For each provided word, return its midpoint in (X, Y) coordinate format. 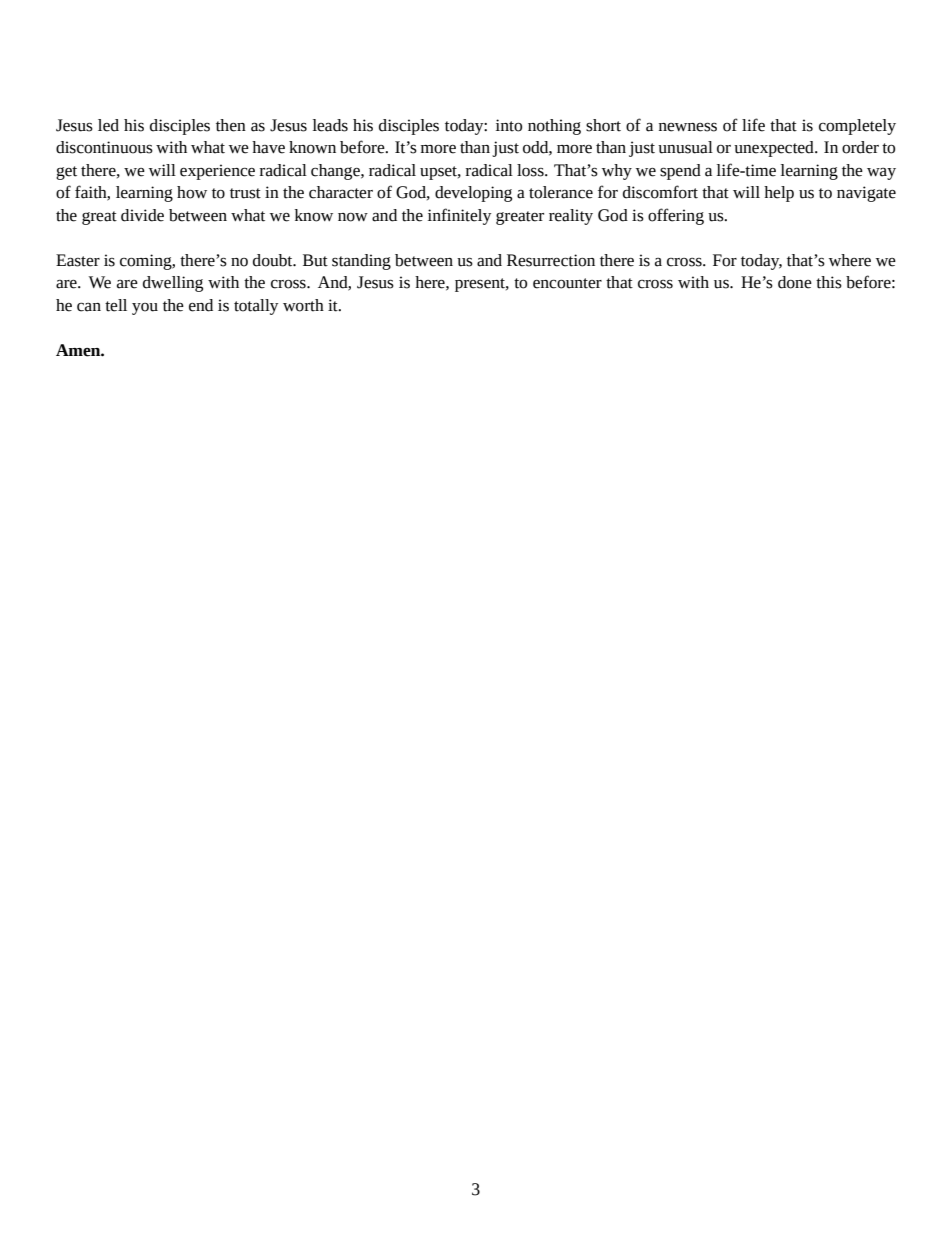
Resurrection (551, 260)
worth (303, 305)
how (192, 192)
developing (473, 194)
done (795, 282)
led (108, 125)
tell (116, 305)
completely (857, 127)
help (779, 194)
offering (676, 216)
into (509, 125)
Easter (78, 260)
